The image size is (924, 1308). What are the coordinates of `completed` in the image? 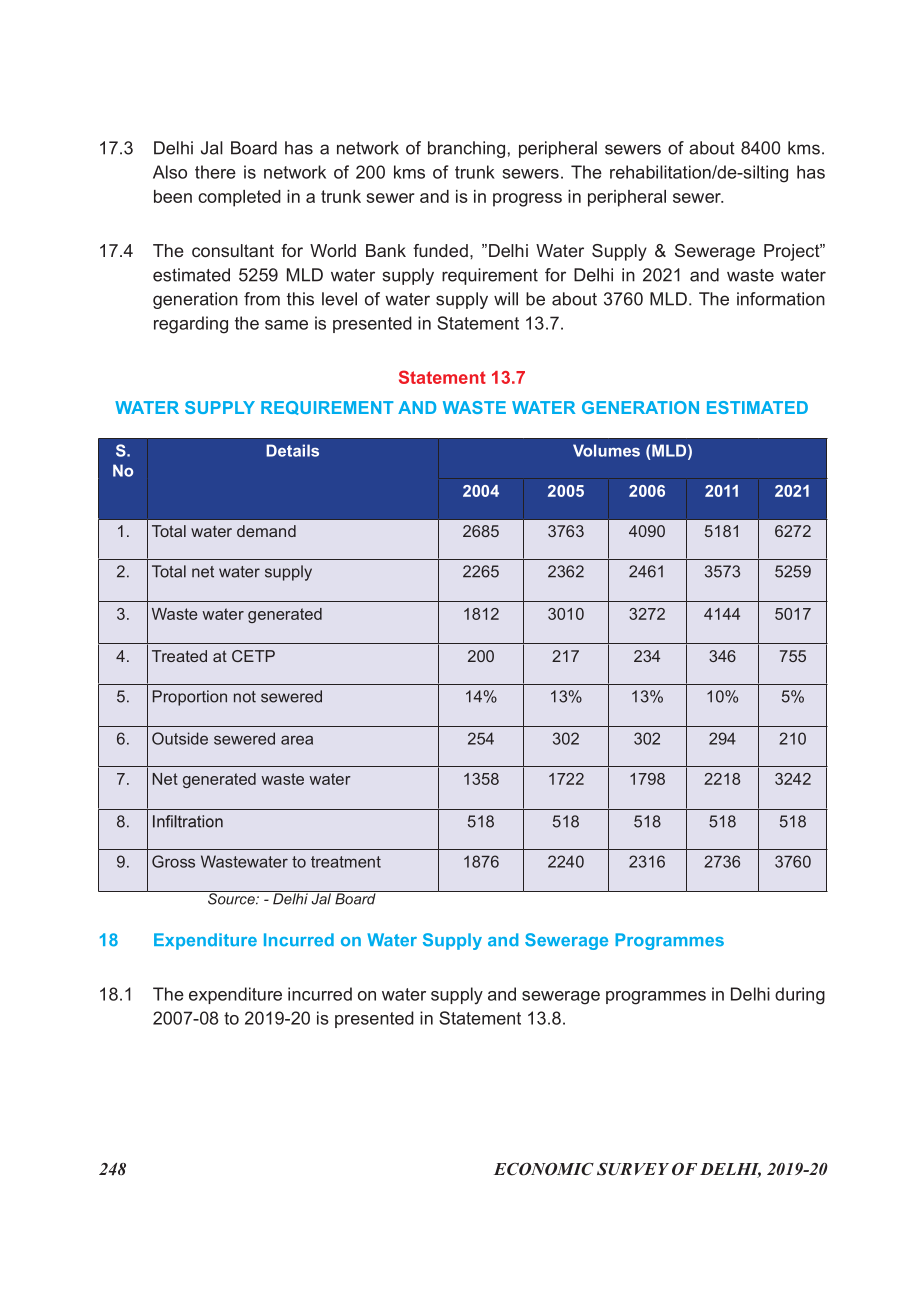 It's located at (239, 198).
